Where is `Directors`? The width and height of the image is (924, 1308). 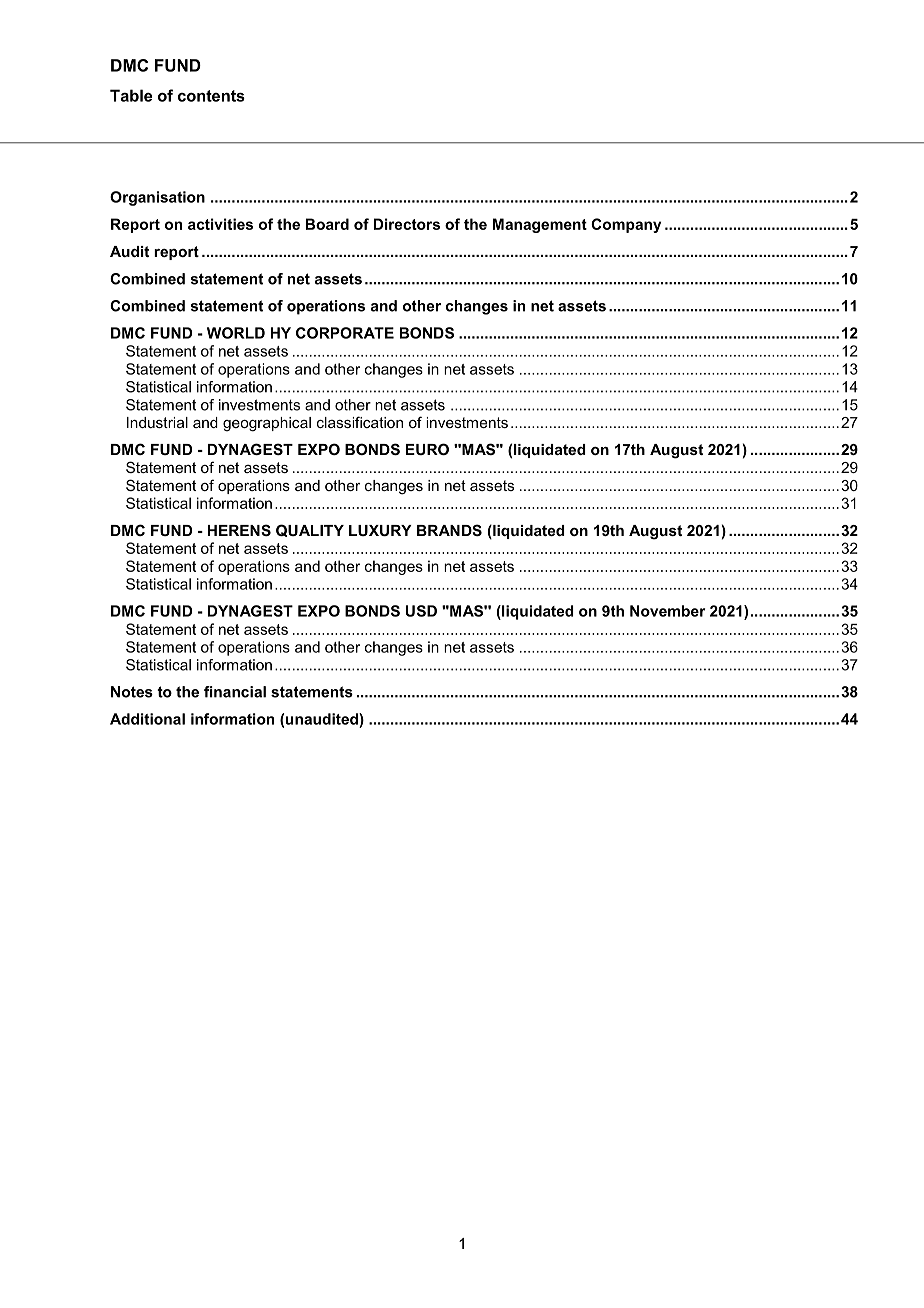 Directors is located at coordinates (407, 224).
